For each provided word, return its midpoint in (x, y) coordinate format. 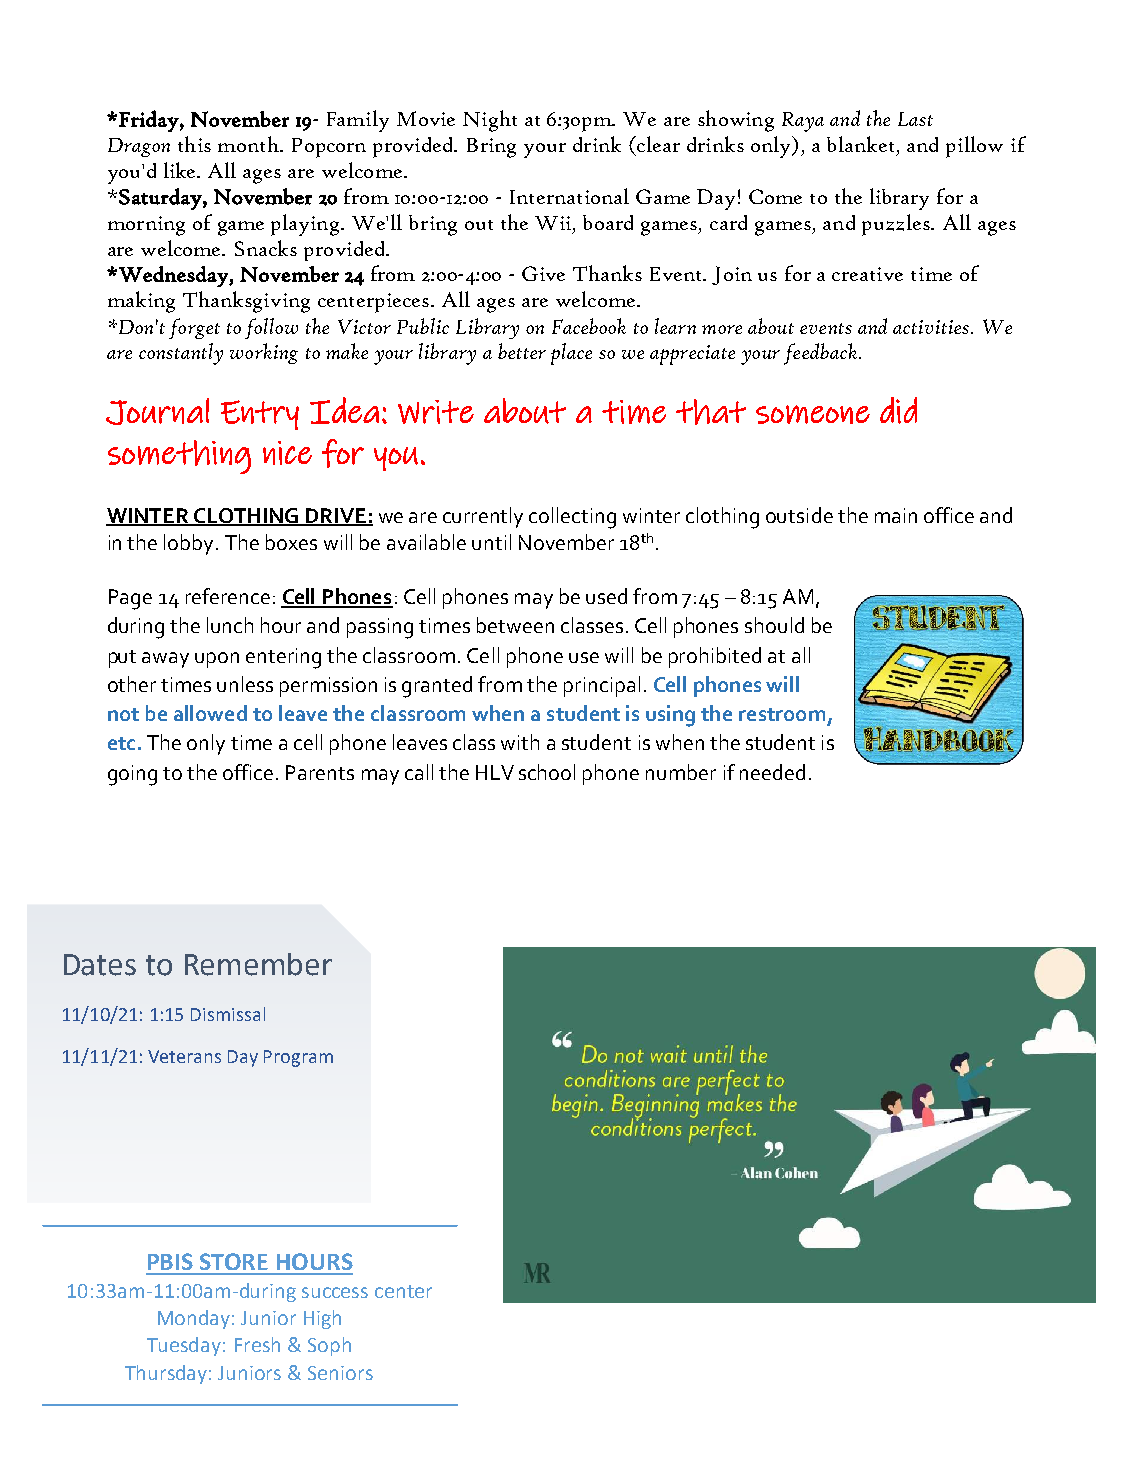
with (520, 742)
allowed (210, 713)
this (194, 144)
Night (490, 121)
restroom (782, 714)
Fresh (257, 1344)
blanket (862, 145)
